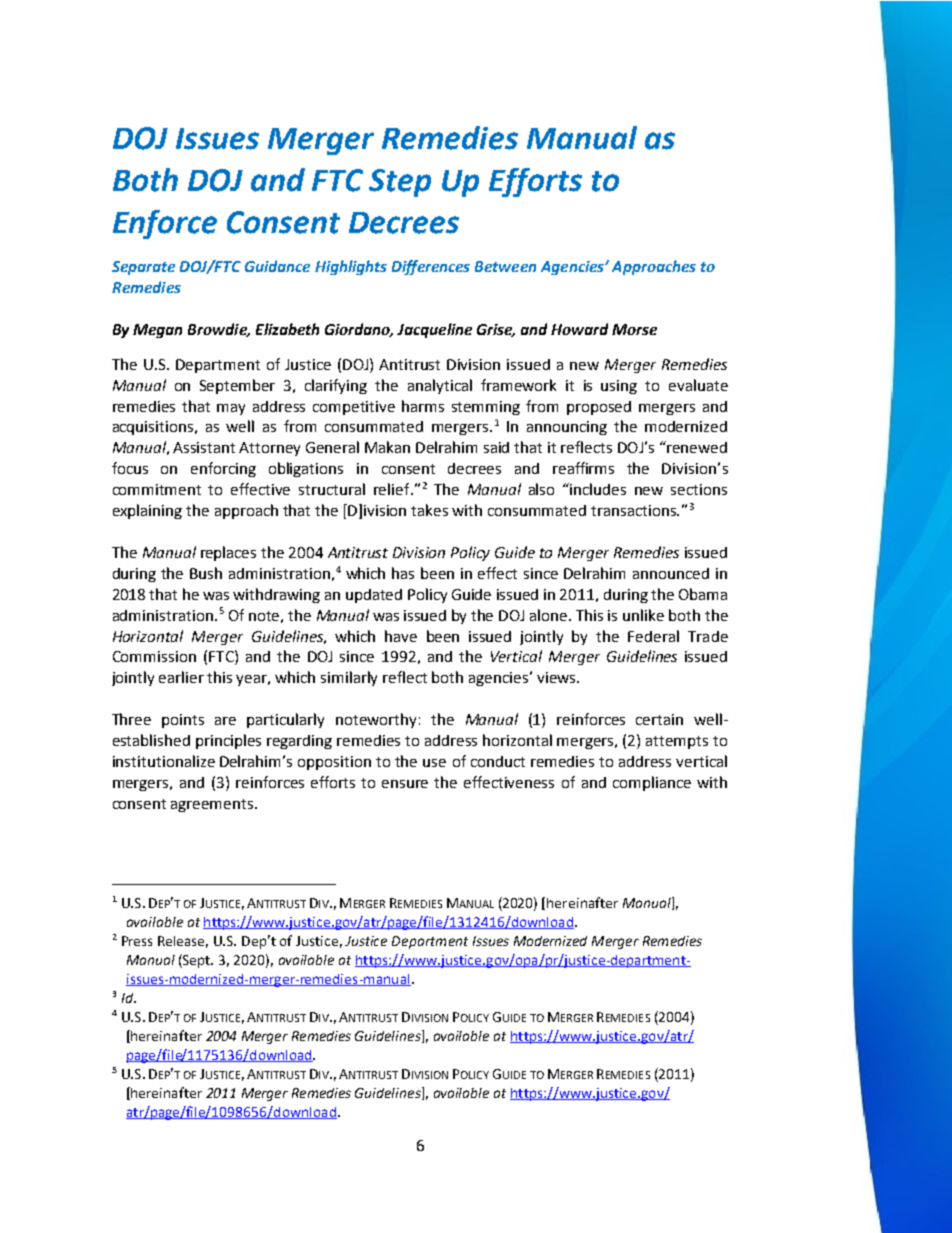 This screenshot has width=952, height=1233. What do you see at coordinates (400, 183) in the screenshot?
I see `Step` at bounding box center [400, 183].
